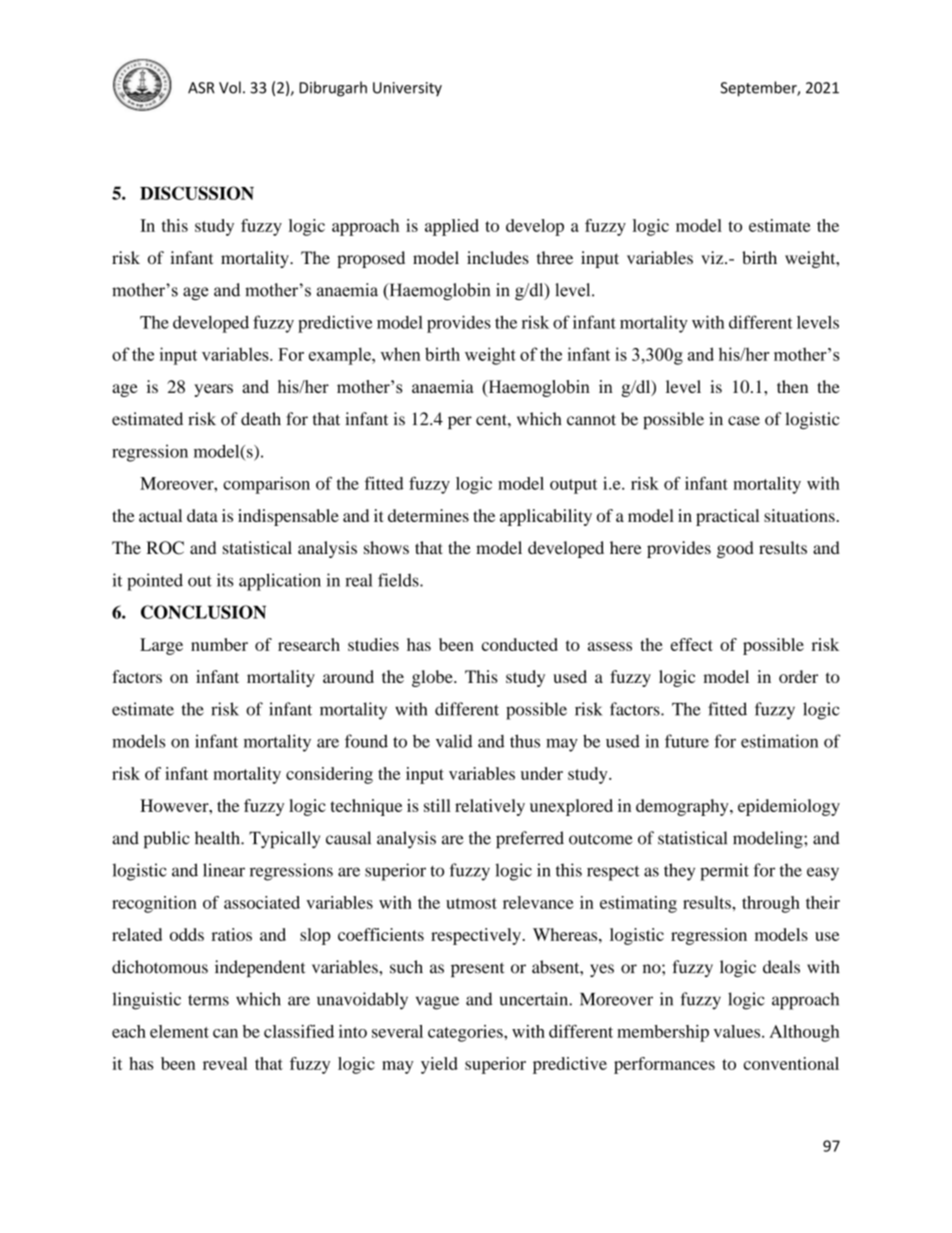 The width and height of the page is (952, 1233). I want to click on University, so click(407, 89).
